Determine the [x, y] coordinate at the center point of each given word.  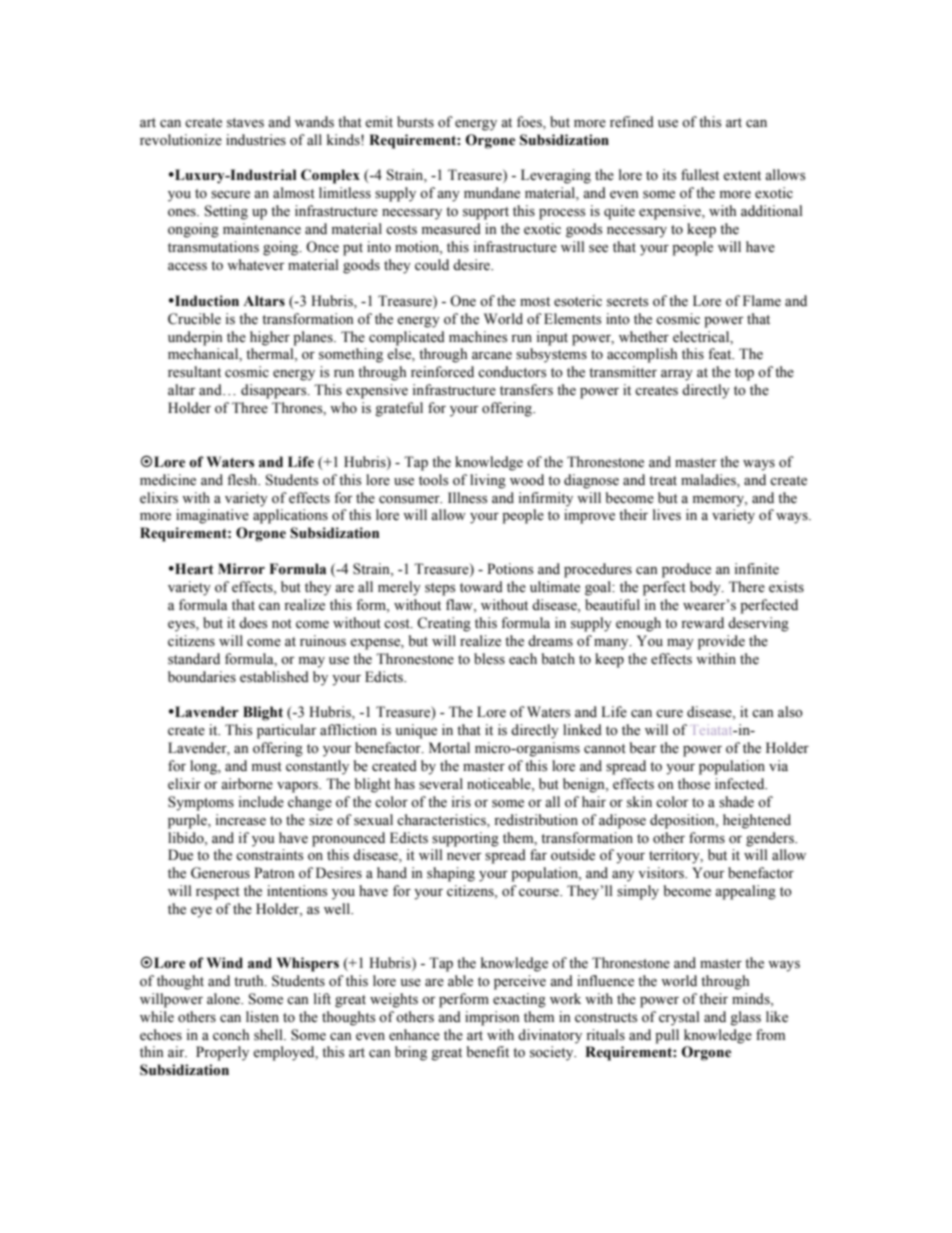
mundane [492, 193]
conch [231, 1035]
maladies [709, 480]
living [488, 481]
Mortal [449, 747]
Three [250, 408]
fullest [700, 175]
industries [256, 140]
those [694, 784]
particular [287, 731]
